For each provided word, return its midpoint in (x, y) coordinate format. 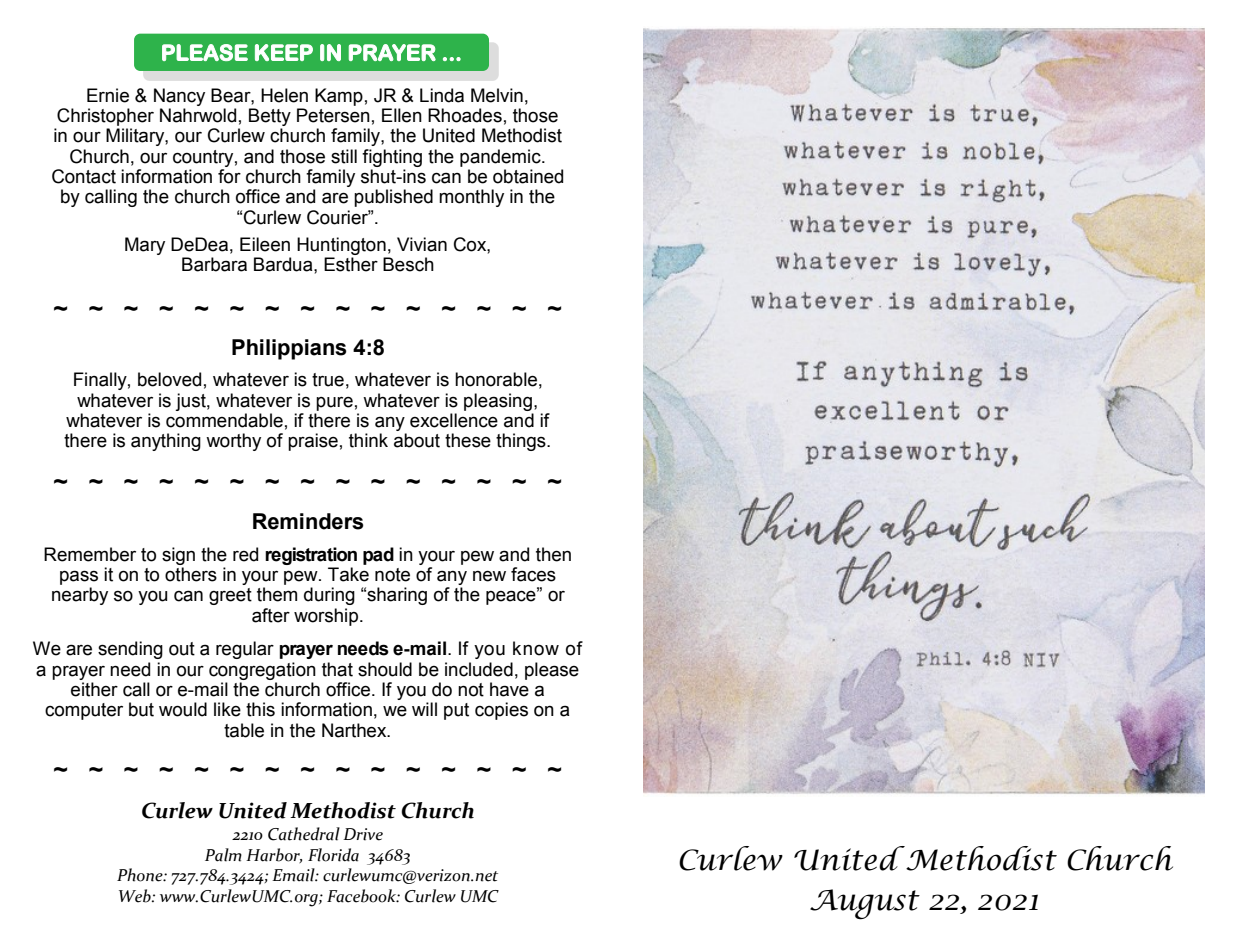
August (865, 904)
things (522, 442)
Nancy (179, 97)
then (553, 554)
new (489, 576)
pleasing (498, 402)
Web (136, 896)
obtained (528, 176)
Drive (363, 834)
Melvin (497, 95)
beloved (169, 379)
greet (230, 596)
